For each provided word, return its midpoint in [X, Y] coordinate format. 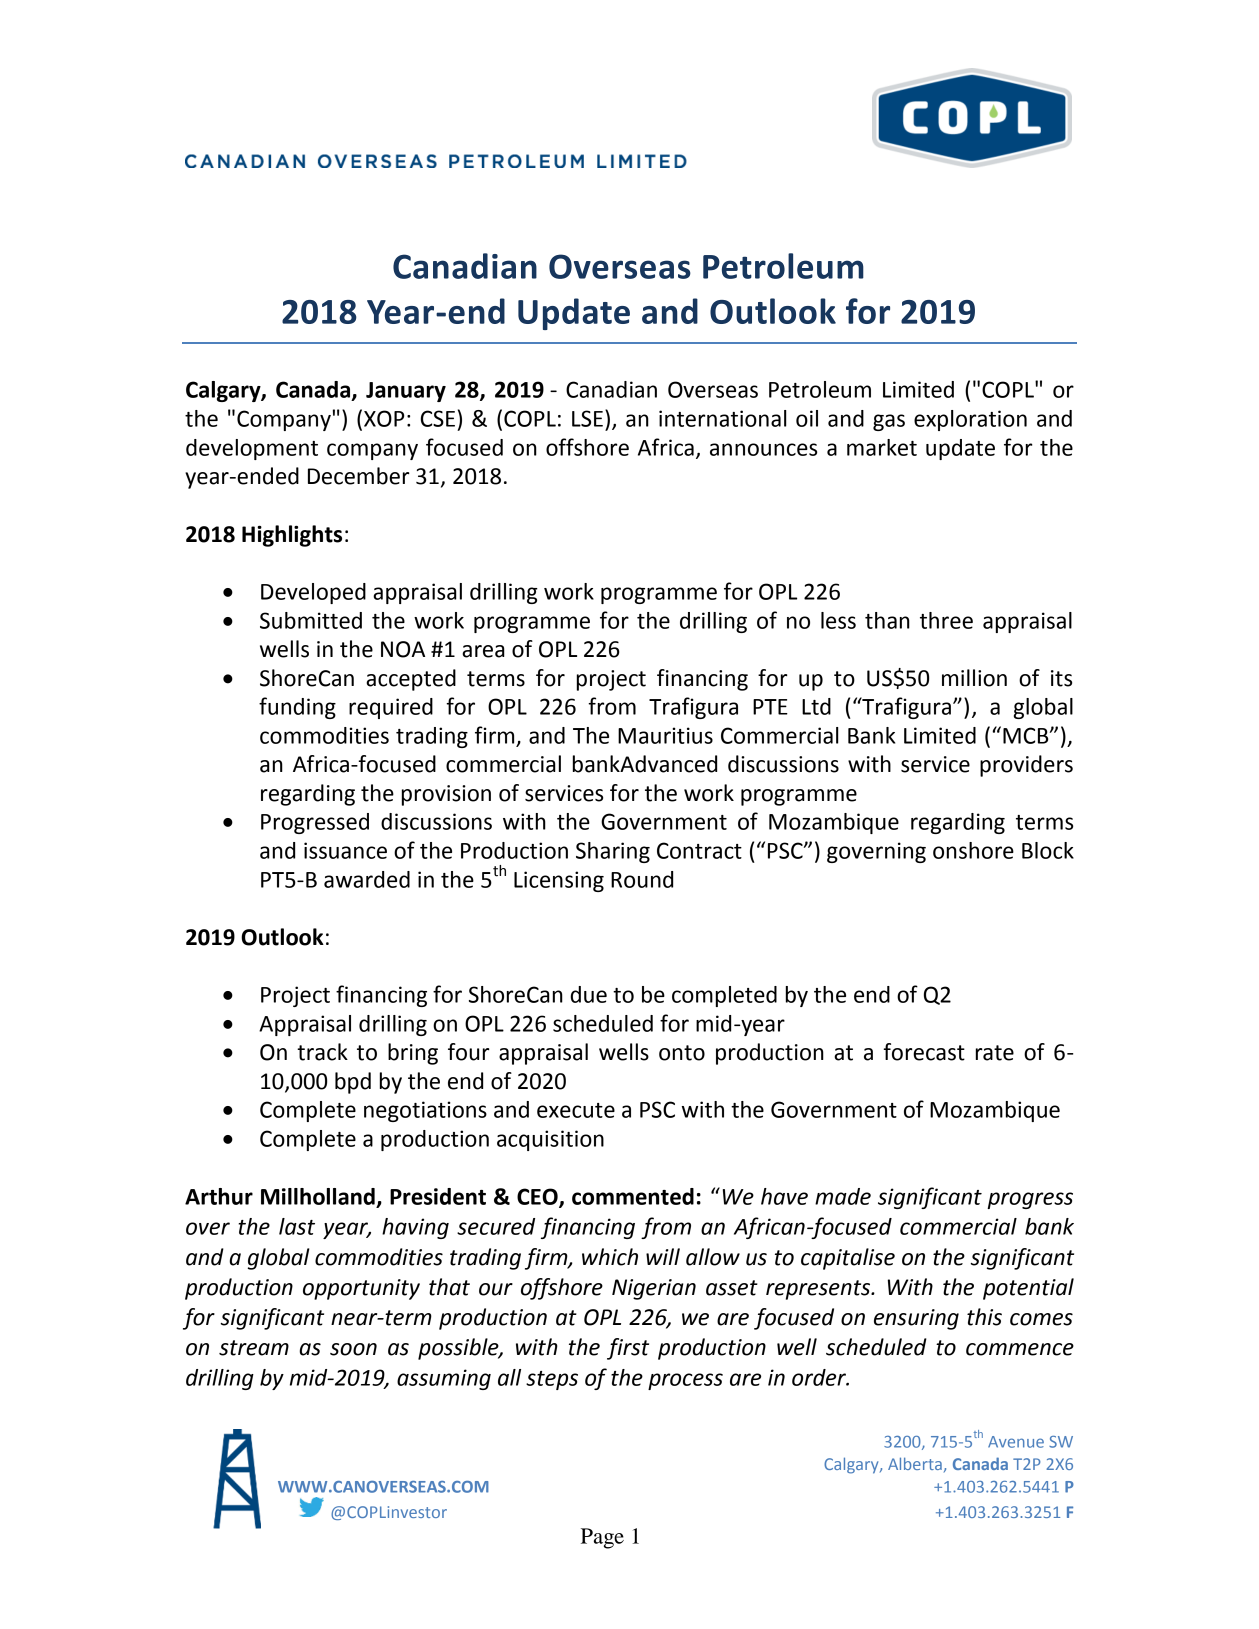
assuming [444, 1379]
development [252, 449]
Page [602, 1538]
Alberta [915, 1463]
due [589, 994]
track [322, 1052]
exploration [970, 420]
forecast [924, 1052]
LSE [587, 418]
